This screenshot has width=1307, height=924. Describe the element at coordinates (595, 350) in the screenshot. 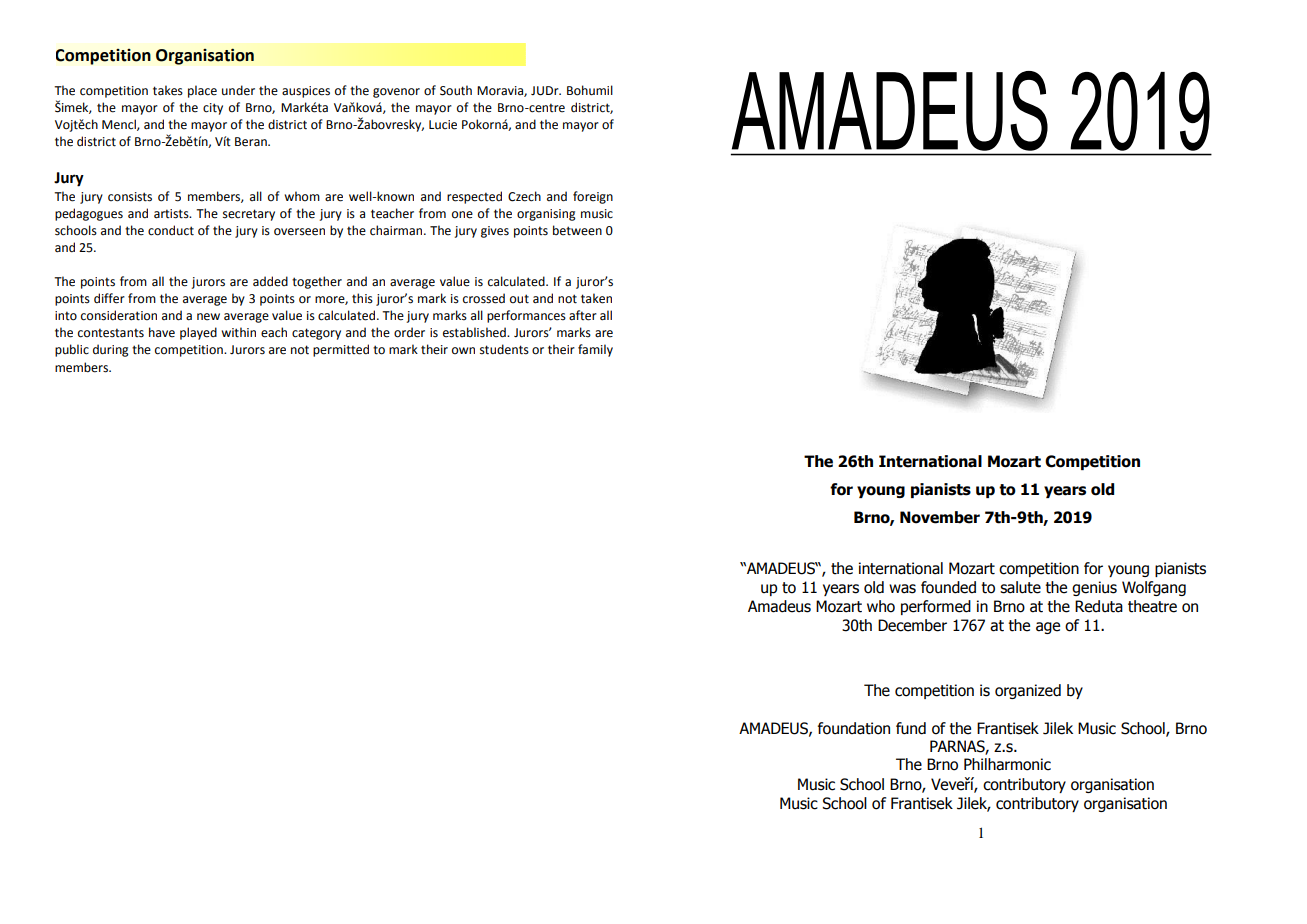

I see `family` at that location.
